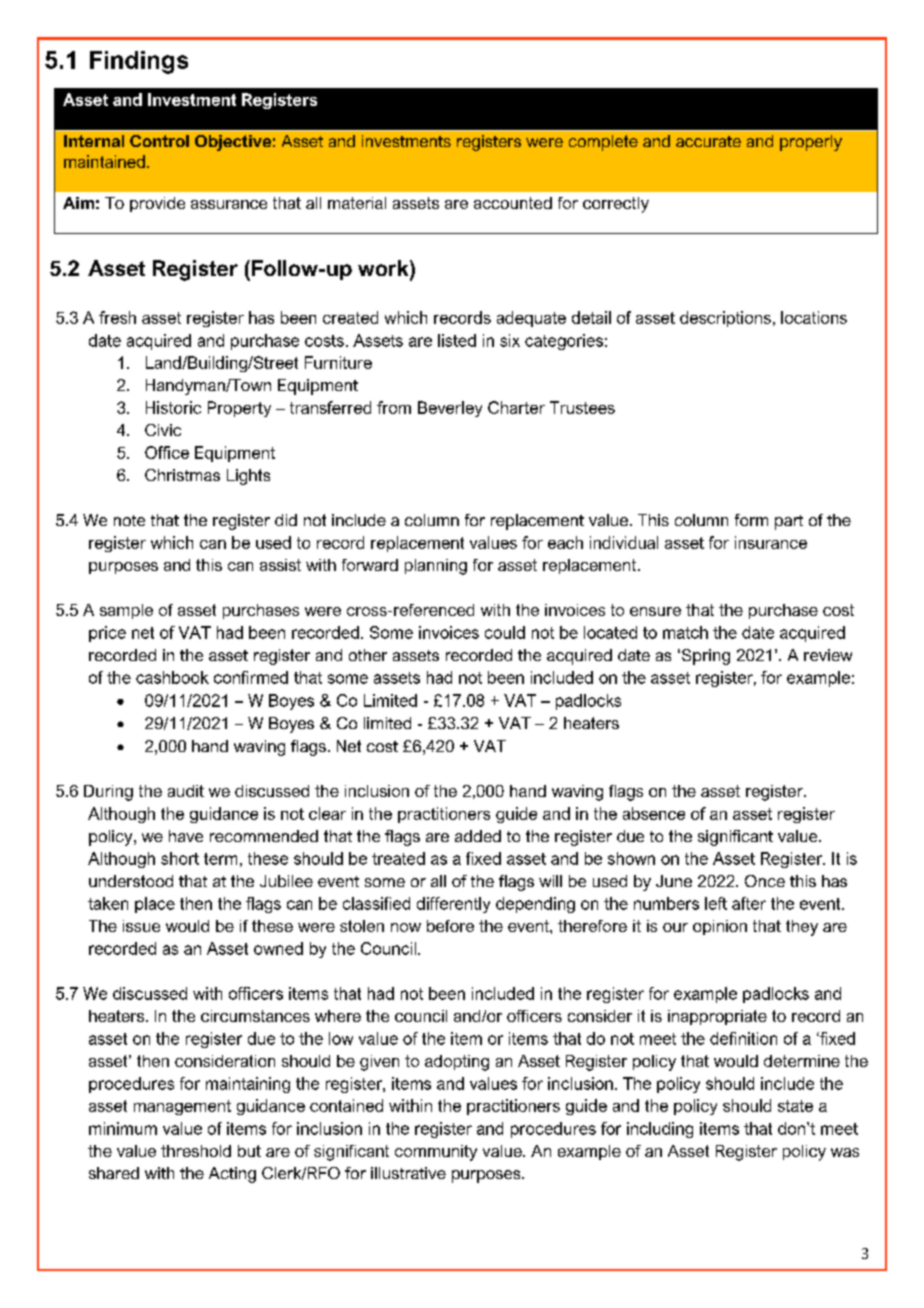  Describe the element at coordinates (186, 791) in the page. I see `audit` at that location.
